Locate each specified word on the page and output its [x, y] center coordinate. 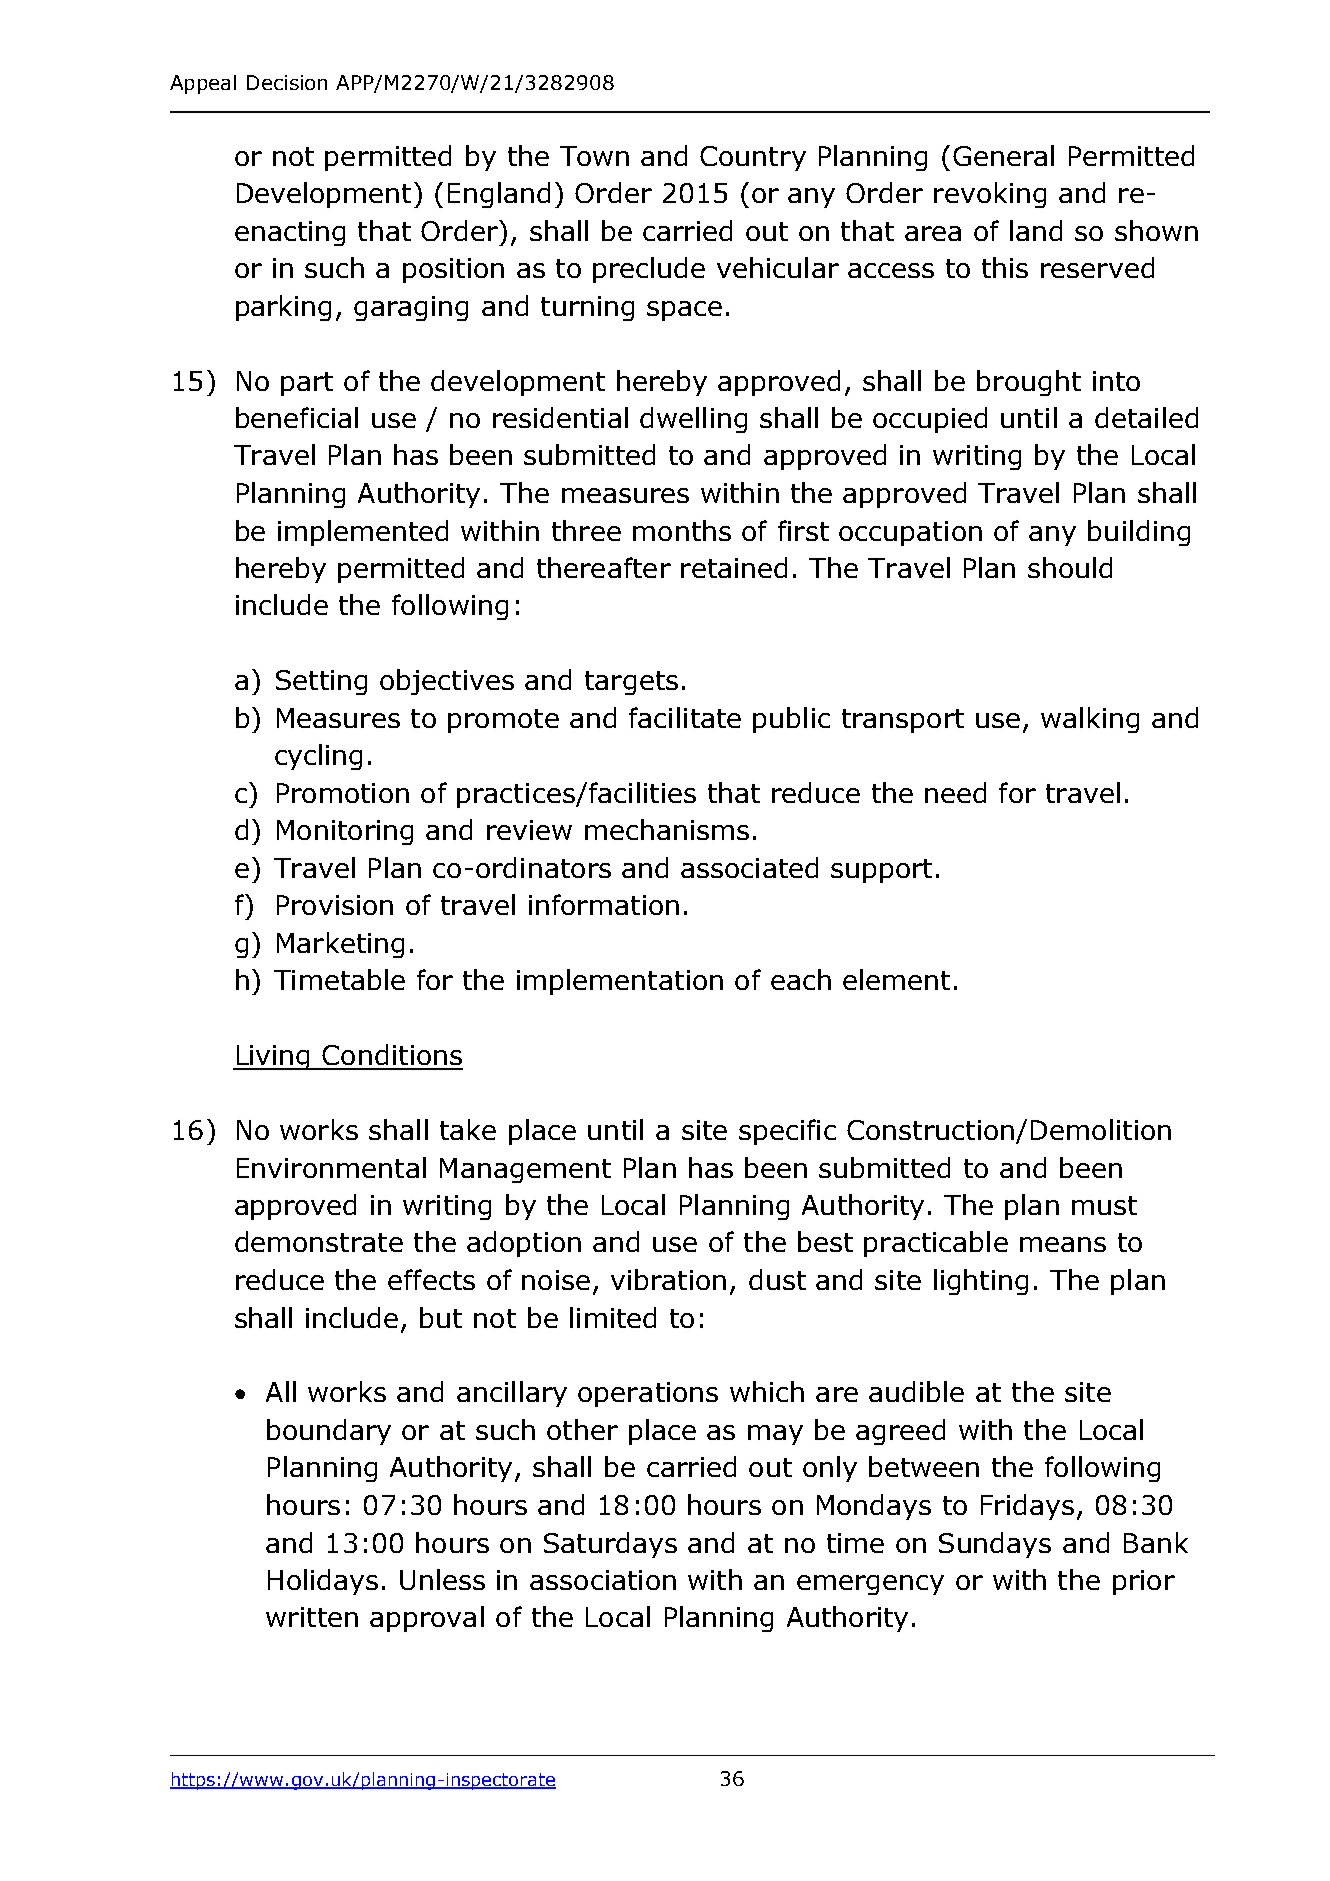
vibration [668, 1279]
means [1063, 1244]
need [955, 792]
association [603, 1580]
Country [753, 158]
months [682, 530]
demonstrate [319, 1241]
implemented [363, 533]
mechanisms [667, 829]
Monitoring [345, 832]
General [1003, 155]
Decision [287, 82]
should [1070, 567]
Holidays [323, 1582]
